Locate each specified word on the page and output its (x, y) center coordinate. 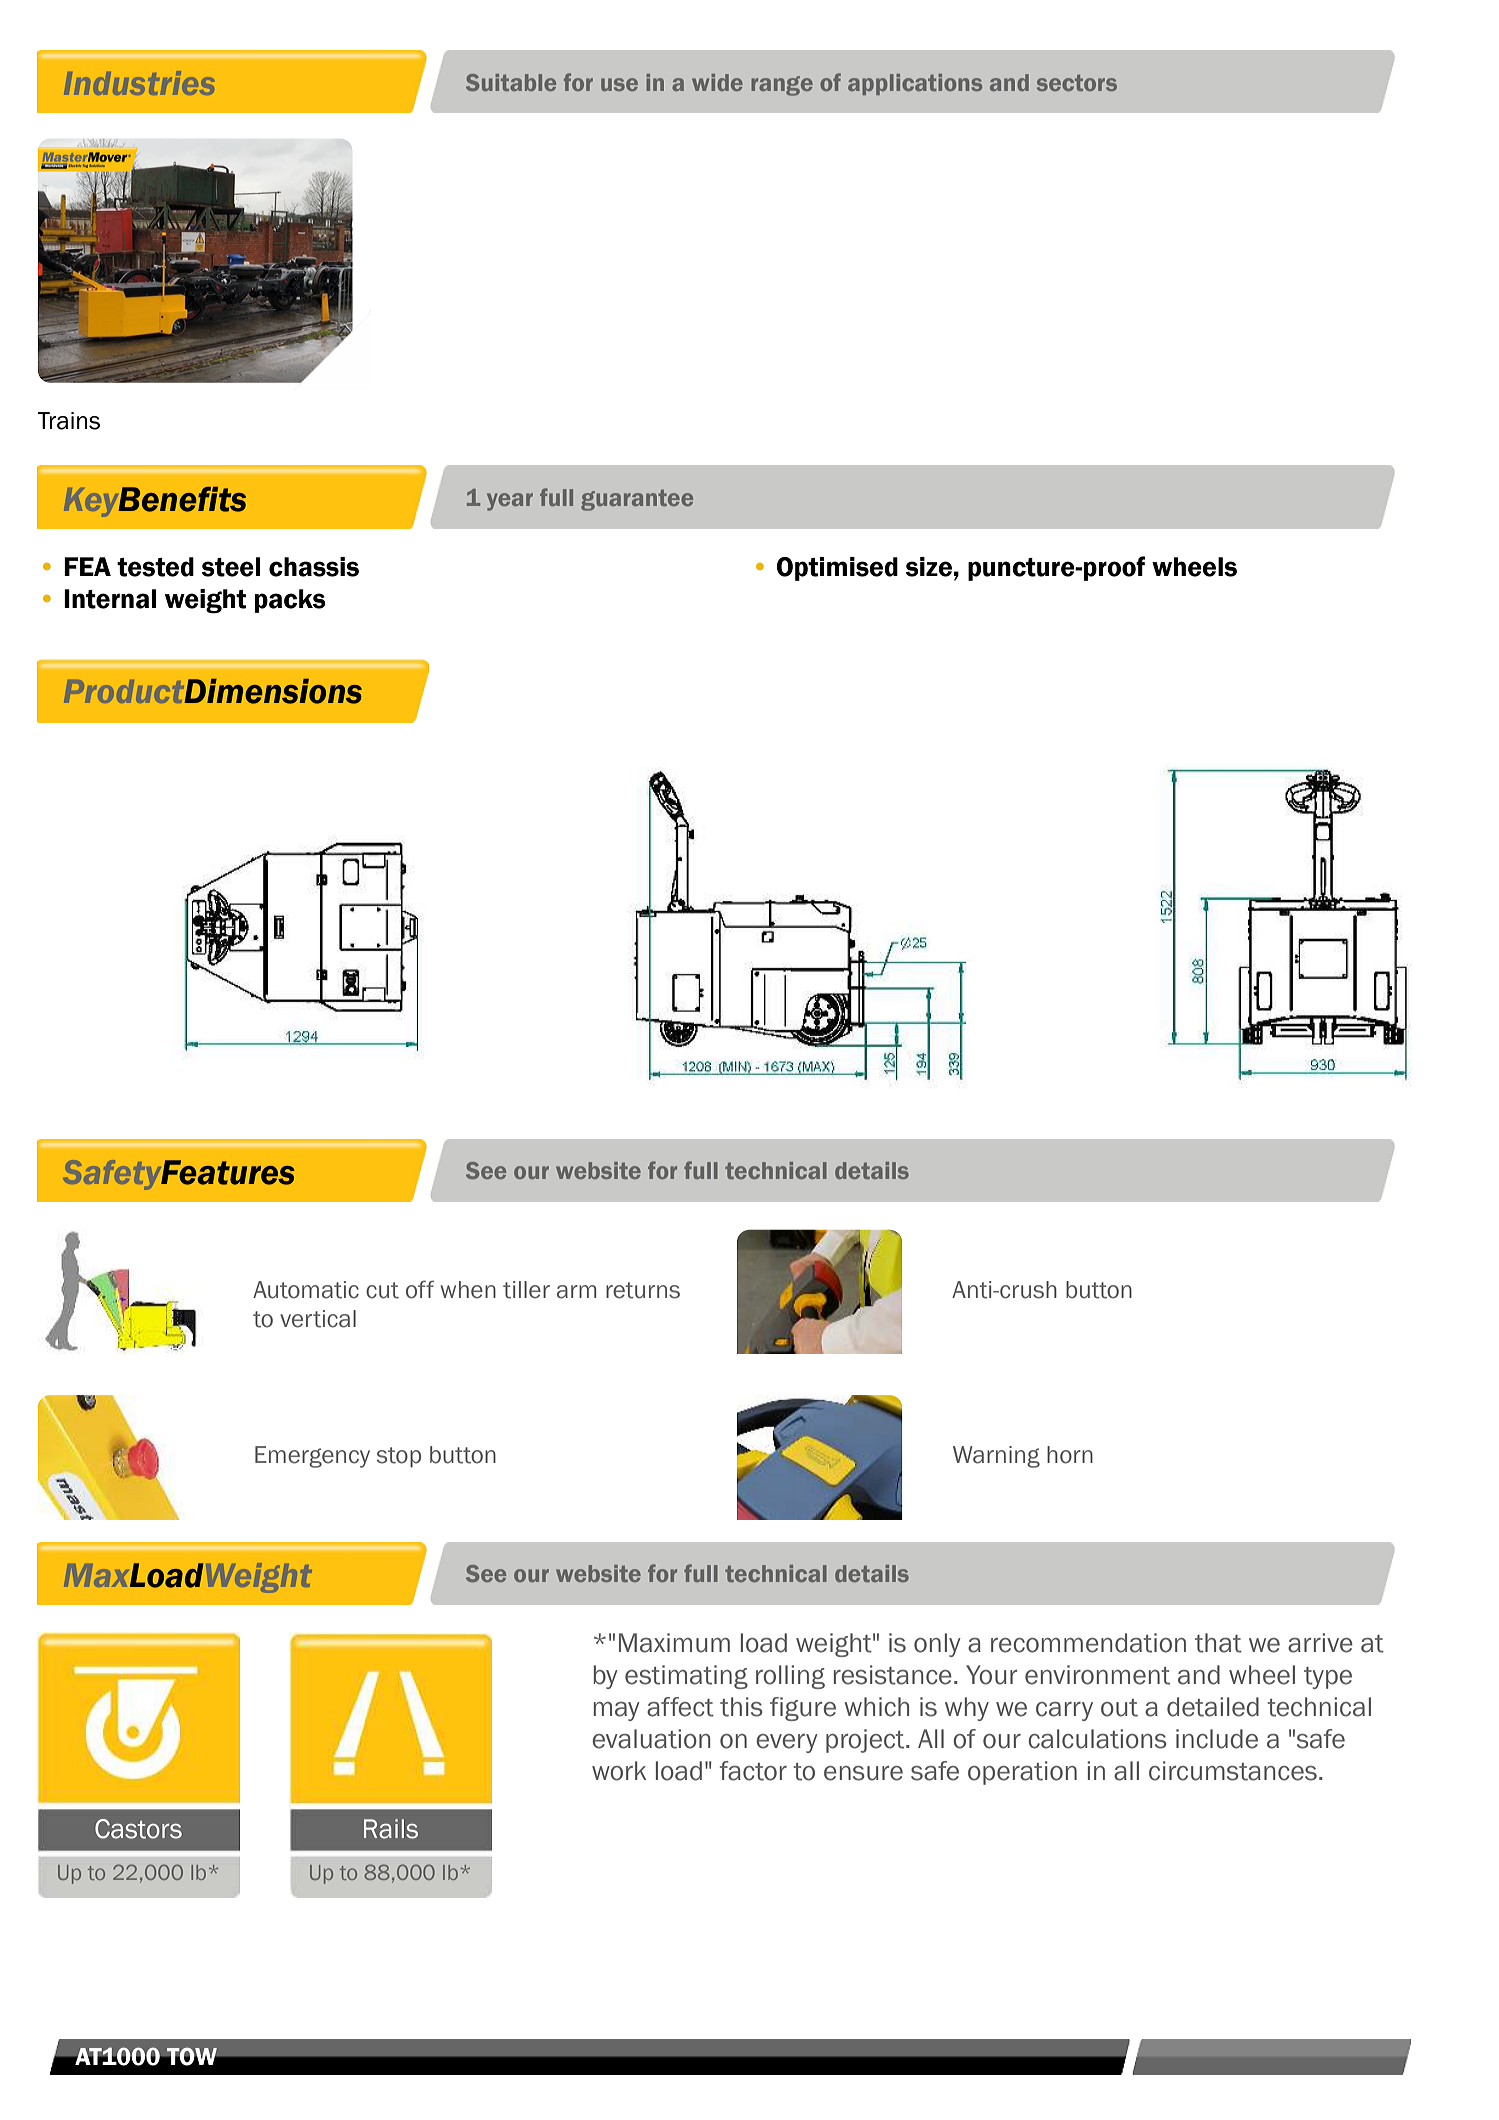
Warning (996, 1457)
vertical (318, 1319)
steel (231, 567)
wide (717, 82)
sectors (1077, 82)
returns (643, 1290)
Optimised (837, 569)
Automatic (306, 1290)
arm (576, 1292)
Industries (139, 83)
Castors (138, 1829)
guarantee (637, 500)
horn (1070, 1455)
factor (753, 1771)
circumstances (1233, 1771)
